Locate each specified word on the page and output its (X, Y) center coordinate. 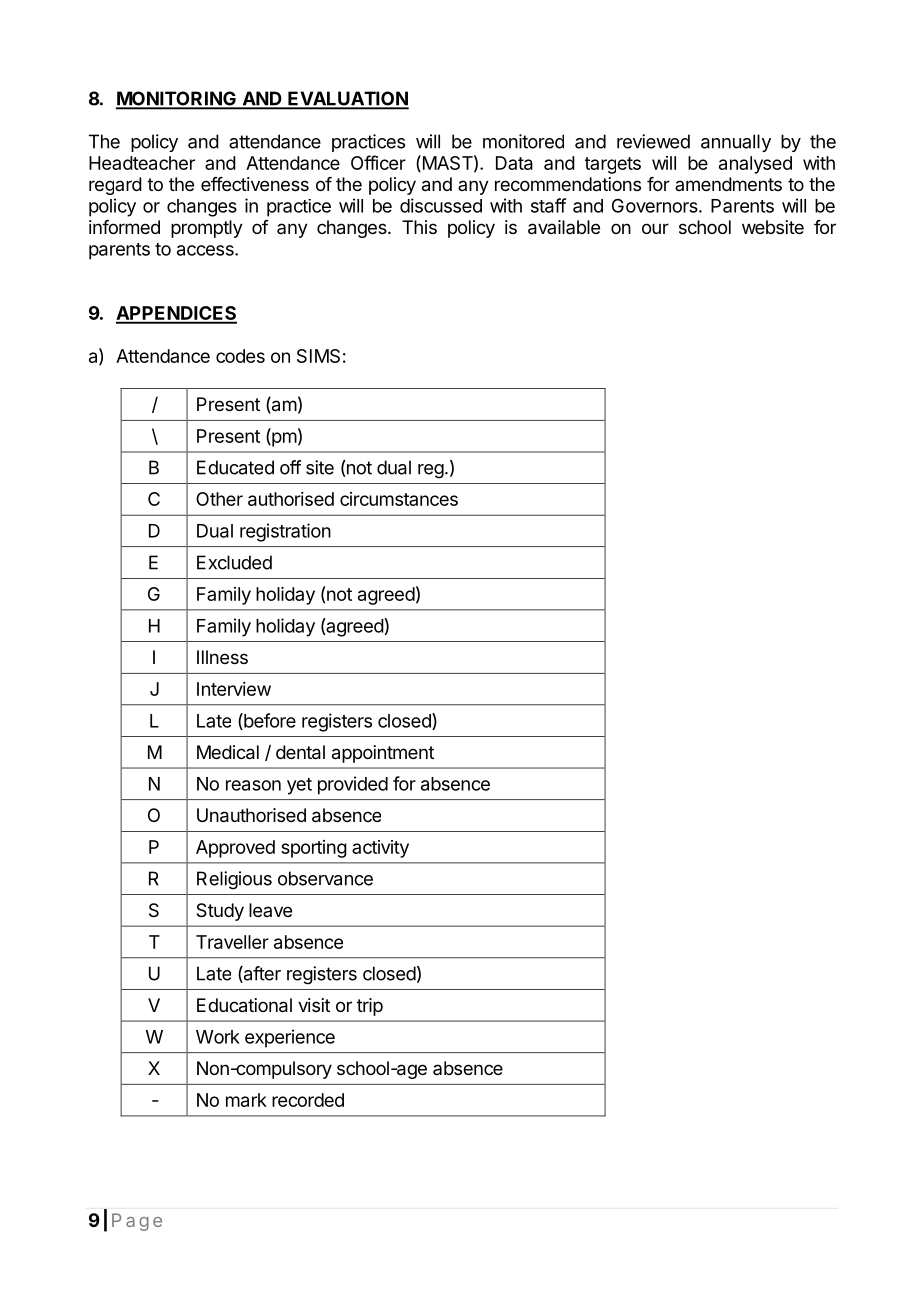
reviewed (653, 141)
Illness (222, 657)
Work (218, 1037)
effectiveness (255, 184)
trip (370, 1007)
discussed (441, 205)
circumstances (399, 499)
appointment (383, 754)
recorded (308, 1100)
